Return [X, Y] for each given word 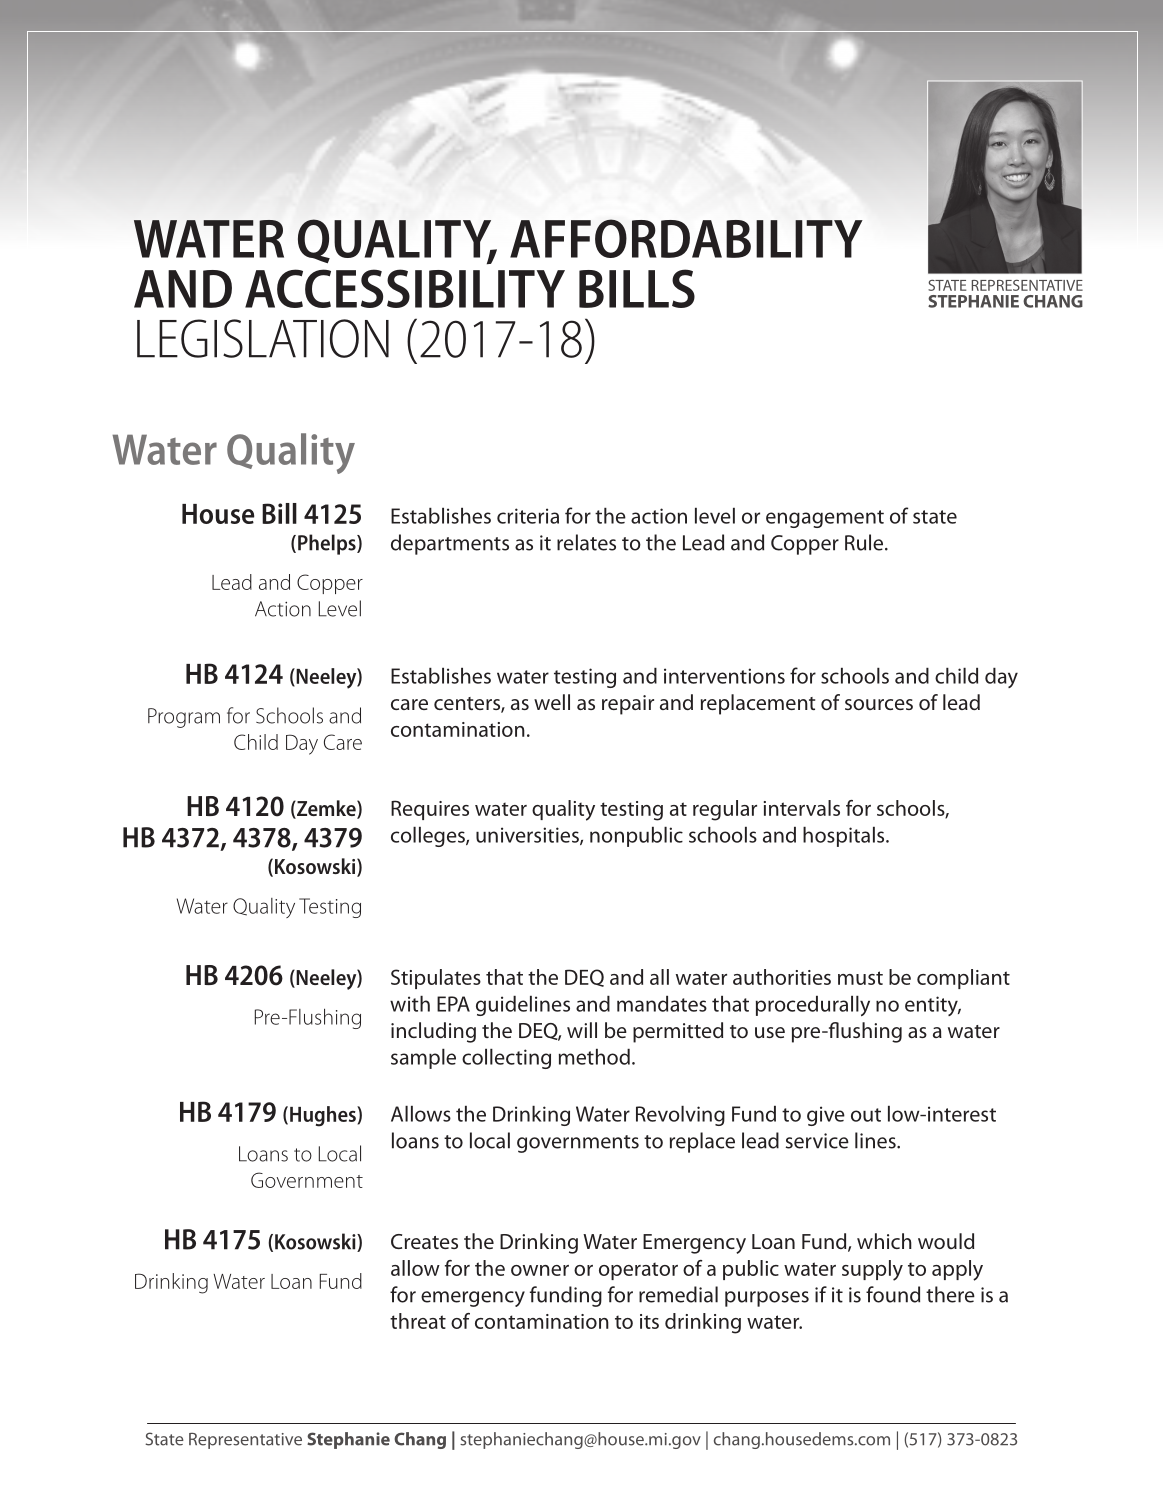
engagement [825, 519]
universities [528, 836]
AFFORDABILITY [686, 238]
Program [184, 718]
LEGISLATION [263, 338]
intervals [802, 808]
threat [418, 1321]
